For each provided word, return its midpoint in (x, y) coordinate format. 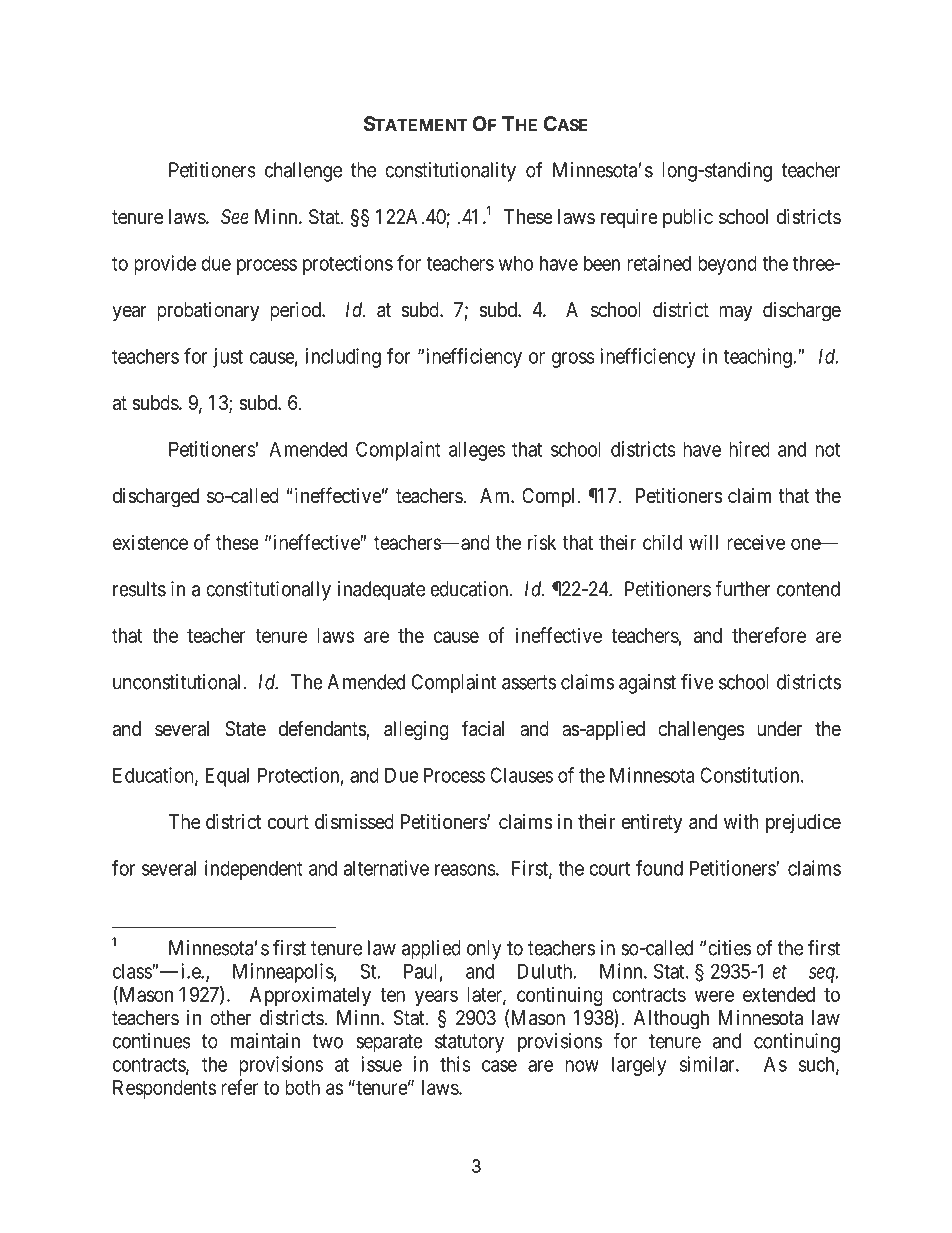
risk (542, 542)
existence (150, 542)
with (741, 821)
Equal (227, 777)
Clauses (521, 775)
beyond (727, 265)
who (516, 263)
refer (239, 1087)
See (235, 217)
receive (756, 542)
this (455, 1064)
